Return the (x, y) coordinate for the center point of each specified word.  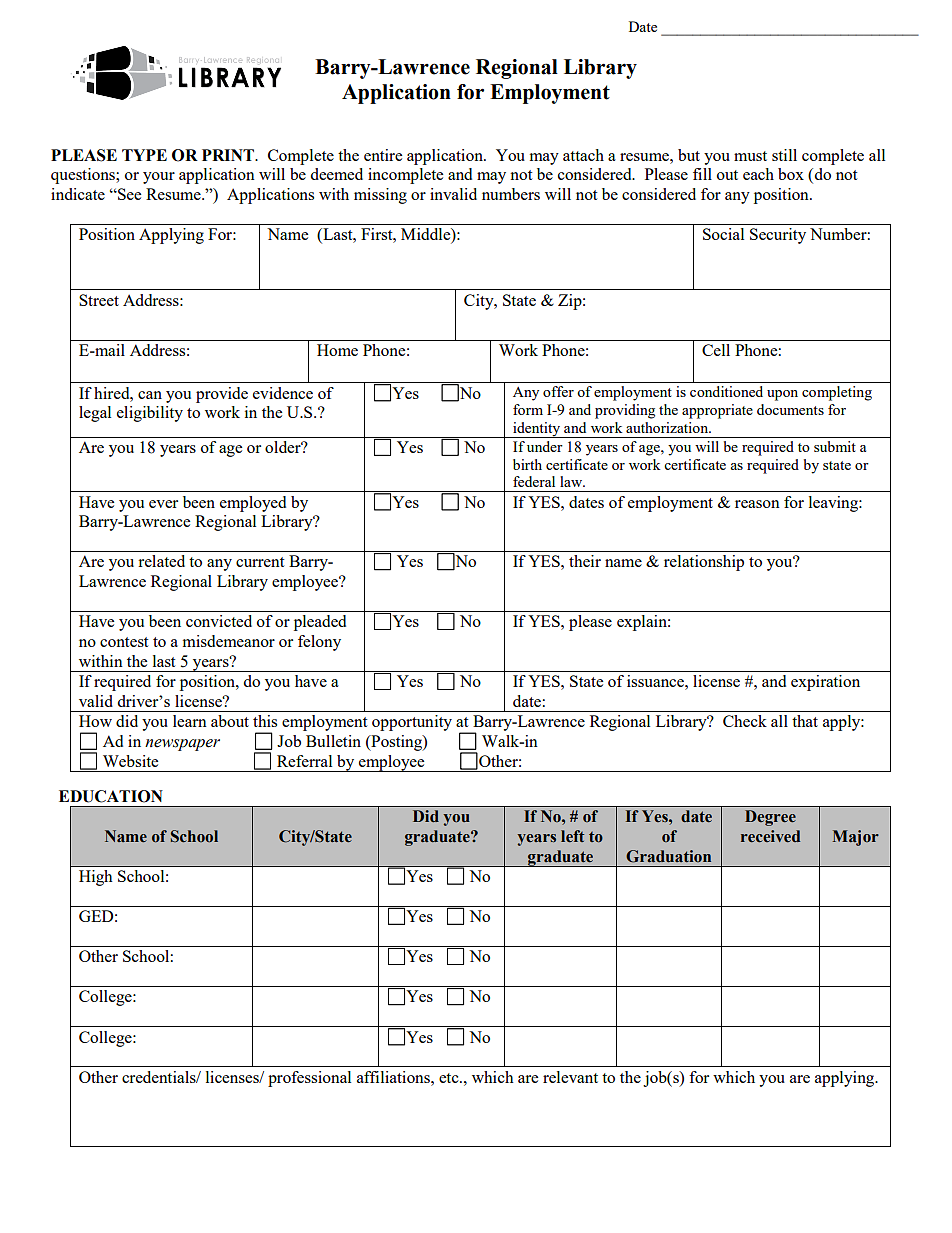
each (758, 174)
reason (757, 504)
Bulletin (333, 741)
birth (527, 464)
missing (380, 196)
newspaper (182, 745)
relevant (570, 1077)
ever (163, 504)
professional (309, 1079)
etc (450, 1078)
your (159, 178)
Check (745, 721)
